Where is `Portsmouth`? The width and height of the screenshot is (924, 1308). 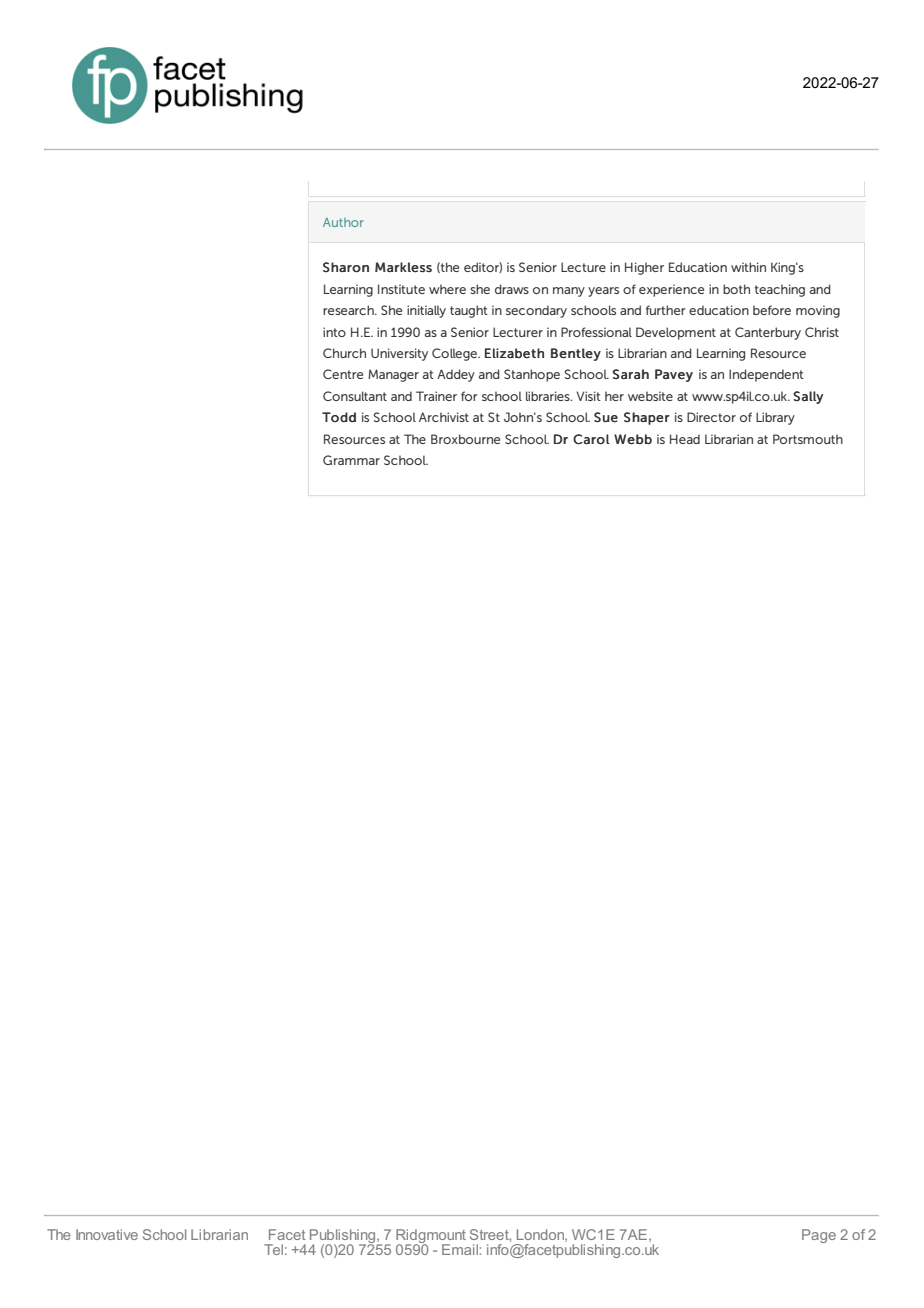
Portsmouth is located at coordinates (808, 439).
